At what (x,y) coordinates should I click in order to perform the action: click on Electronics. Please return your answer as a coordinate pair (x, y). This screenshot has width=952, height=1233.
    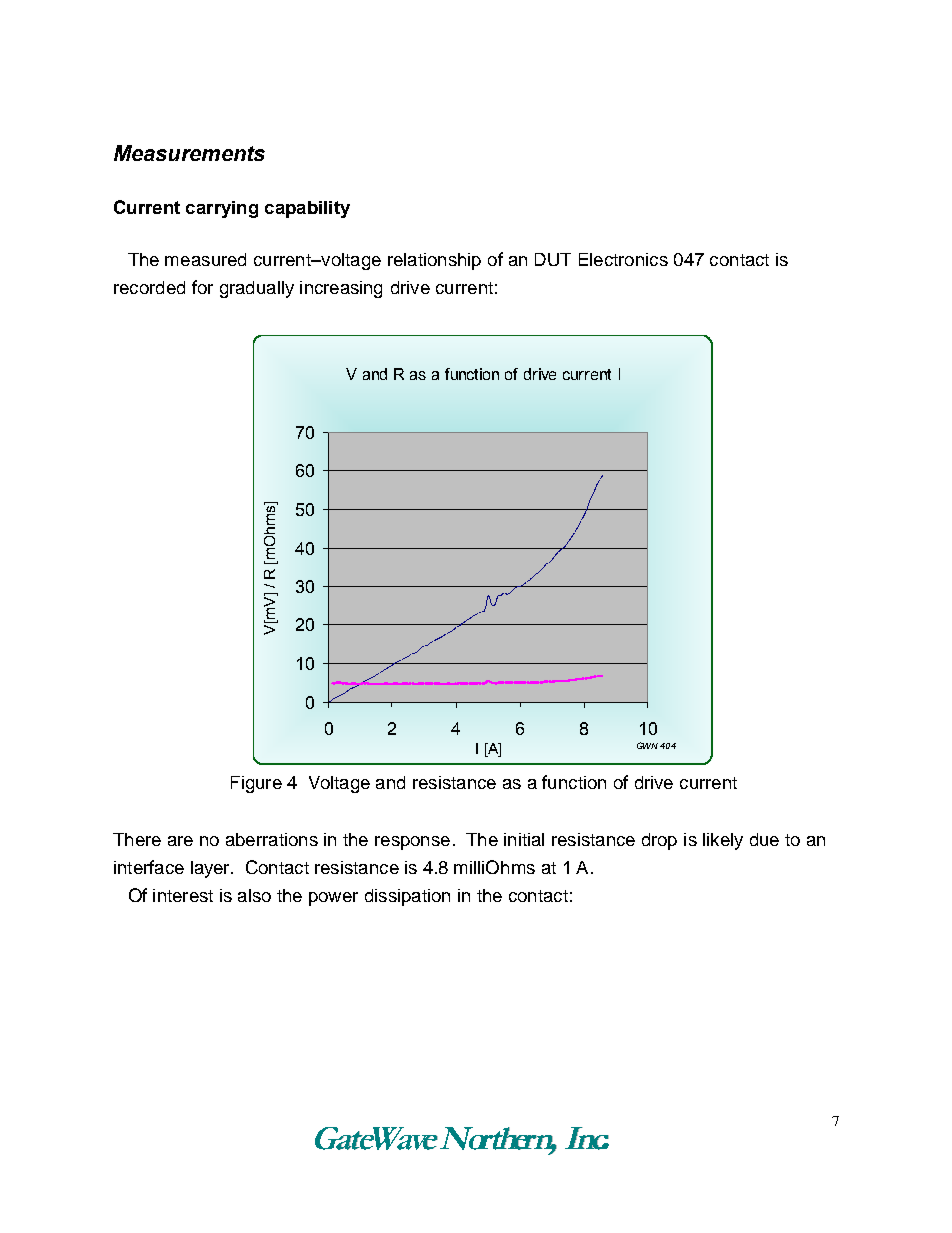
    Looking at the image, I should click on (623, 259).
